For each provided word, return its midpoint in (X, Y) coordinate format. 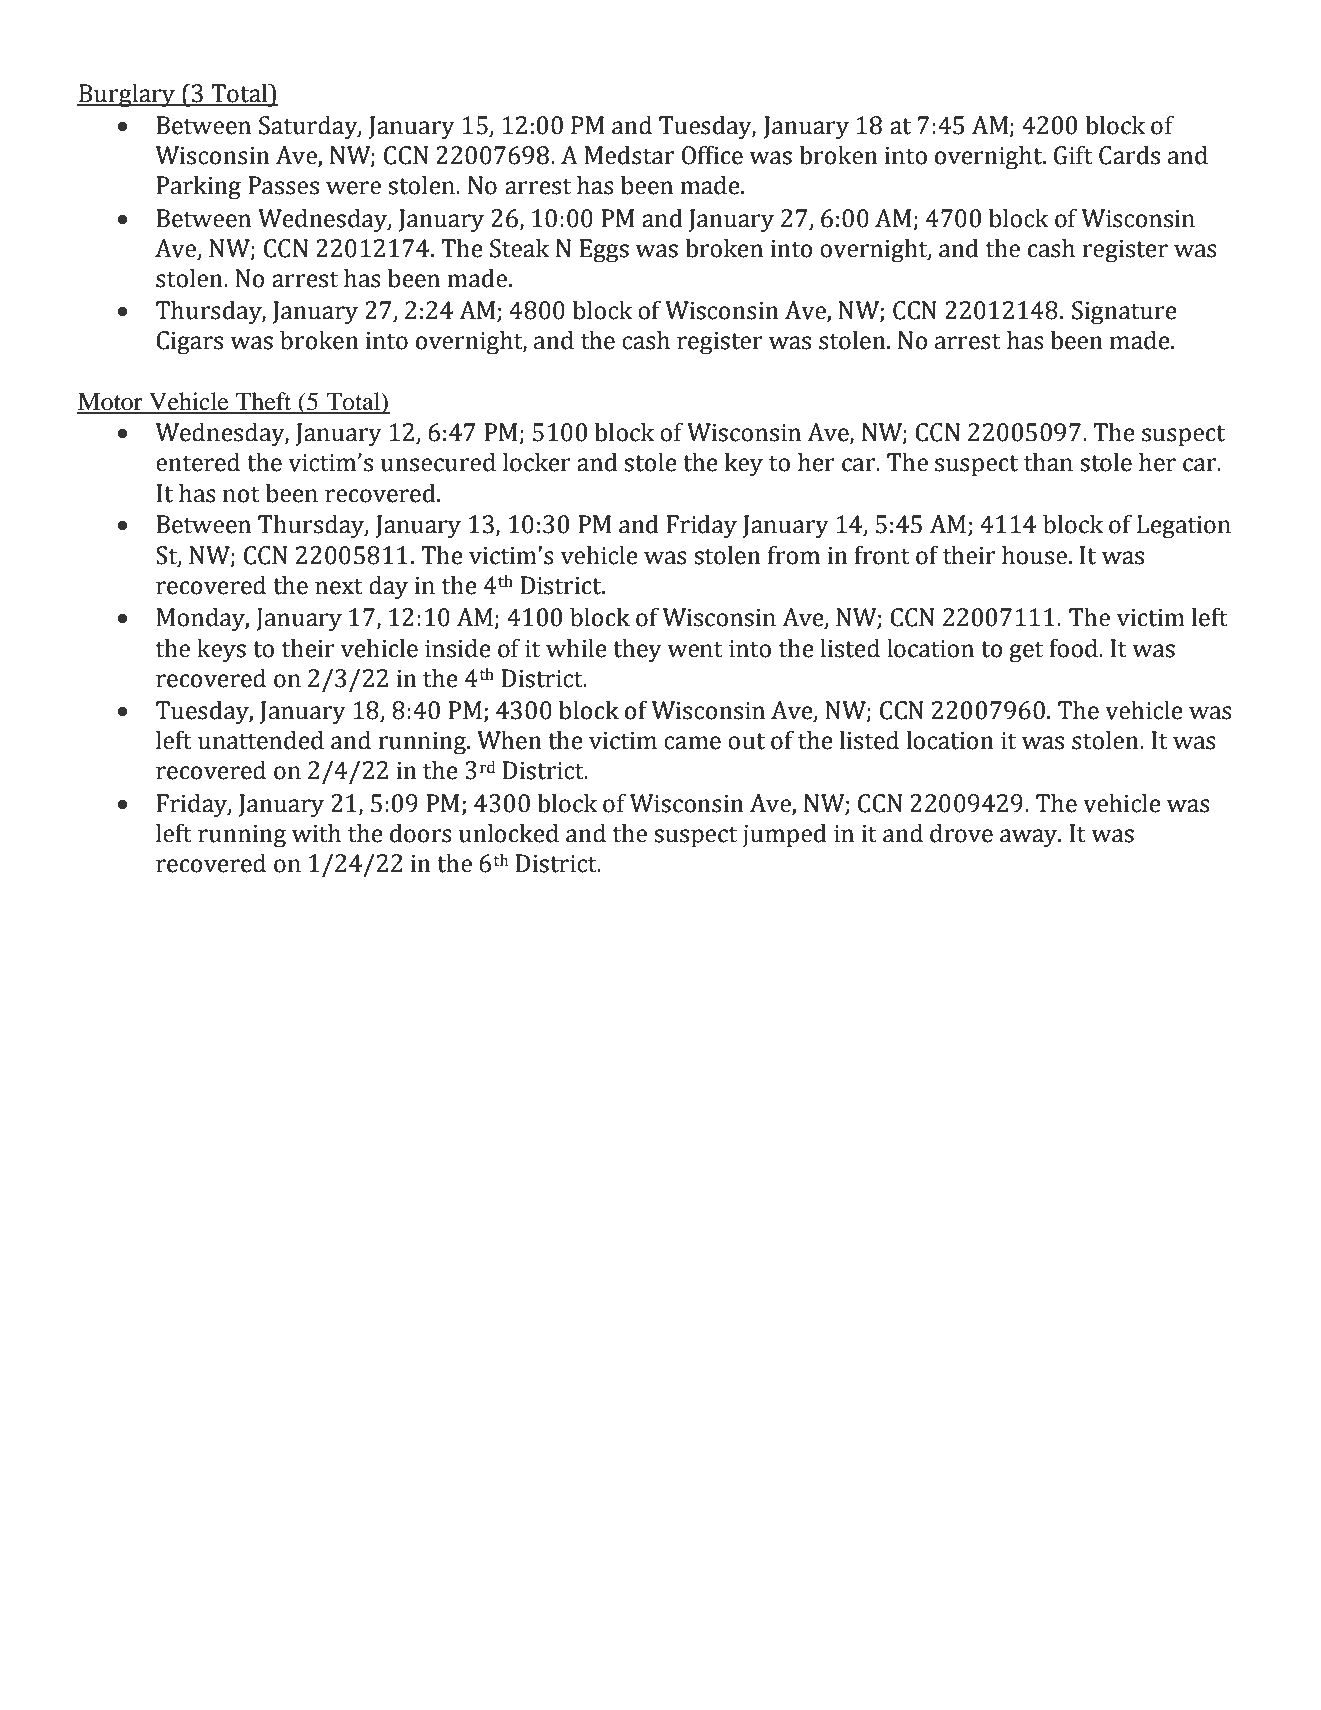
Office (712, 155)
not (241, 494)
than (1048, 462)
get (1026, 652)
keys (221, 650)
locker (537, 462)
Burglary (127, 95)
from (794, 555)
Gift (1073, 155)
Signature (1124, 313)
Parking (199, 187)
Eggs (604, 251)
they (637, 650)
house (1034, 555)
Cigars (189, 343)
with (316, 833)
